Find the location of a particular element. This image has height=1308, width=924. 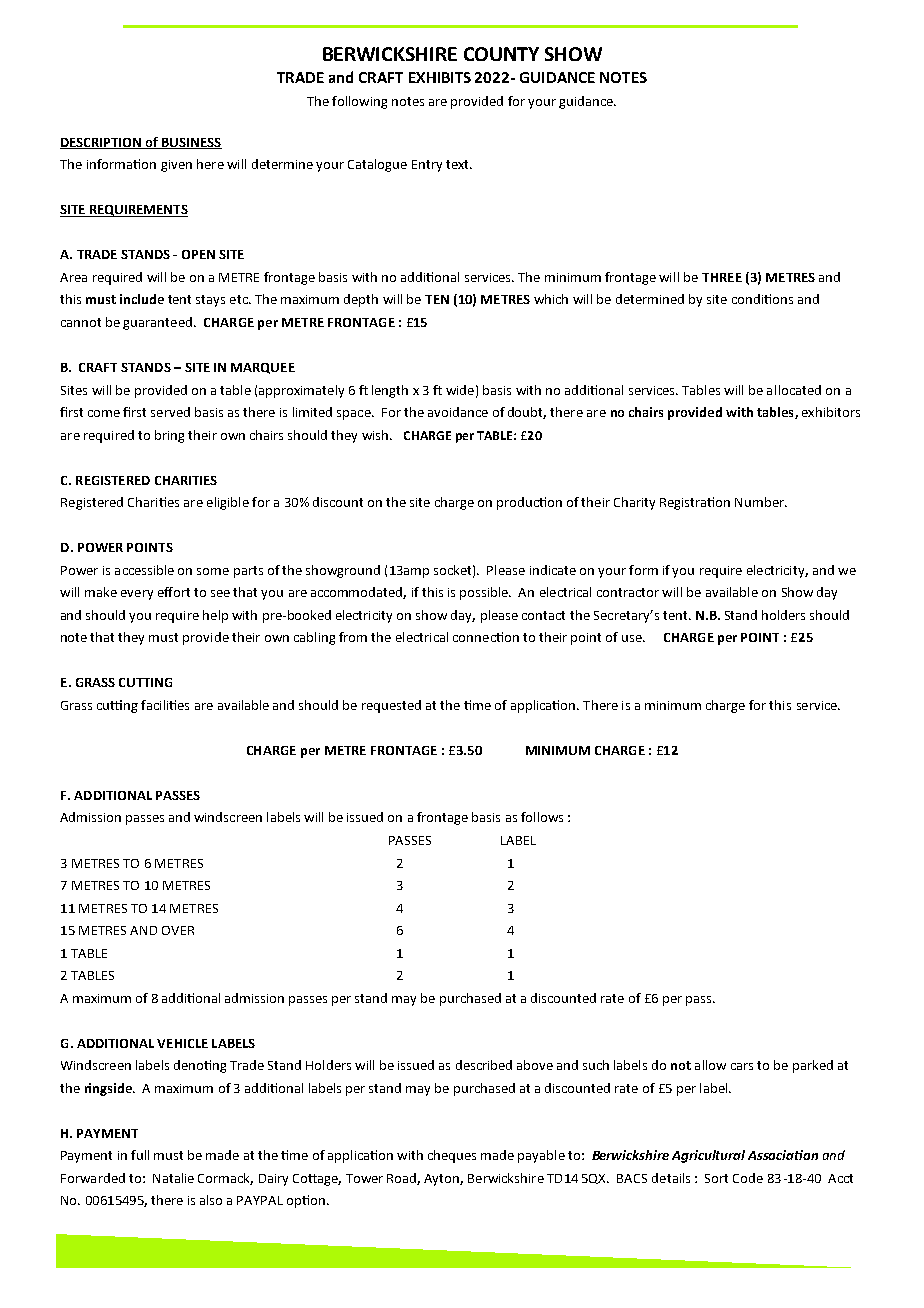

Natalie is located at coordinates (173, 1178).
